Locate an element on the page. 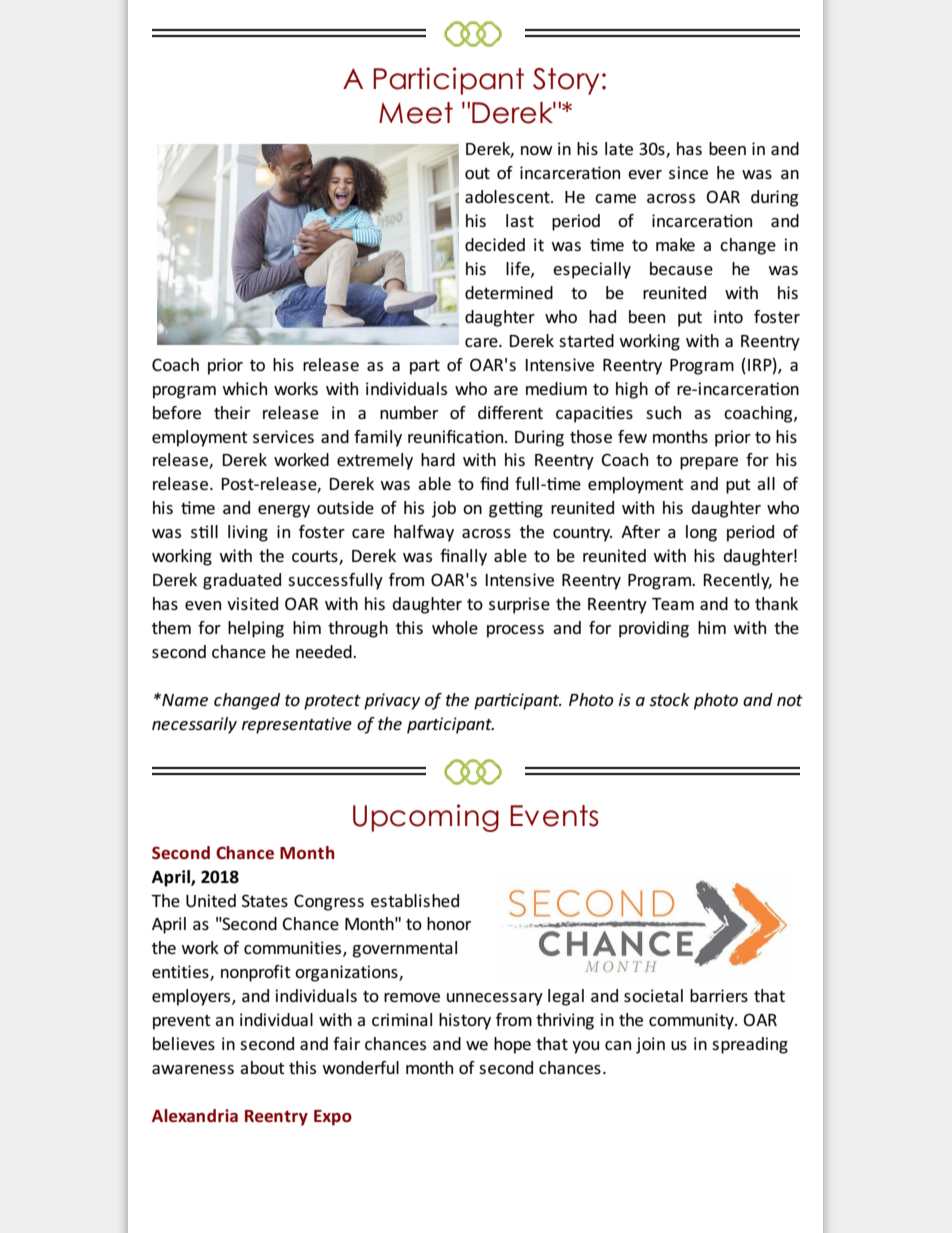  States is located at coordinates (265, 900).
